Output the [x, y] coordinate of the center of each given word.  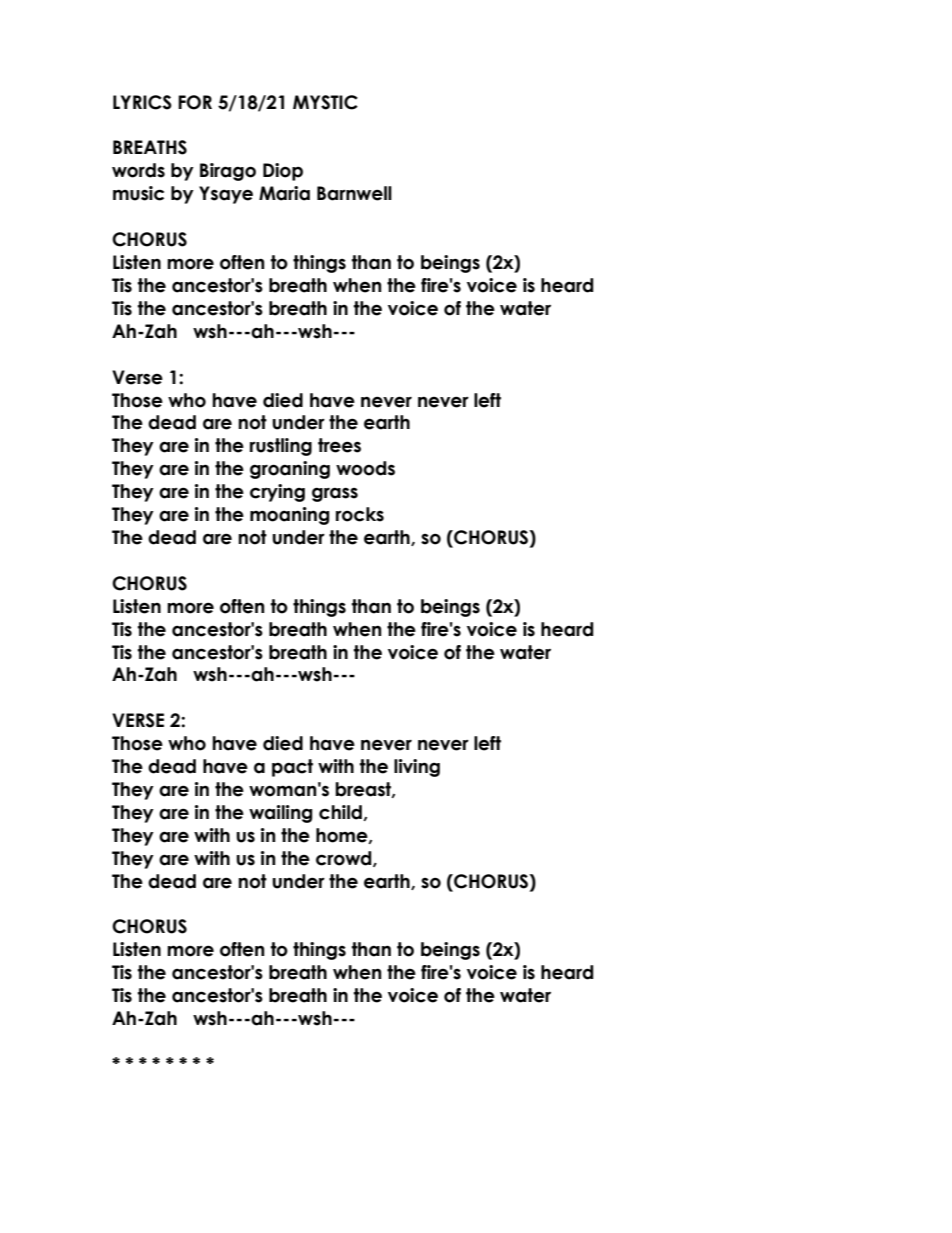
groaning [290, 470]
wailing [280, 814]
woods [365, 468]
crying [277, 493]
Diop [283, 172]
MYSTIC [325, 102]
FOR [195, 102]
